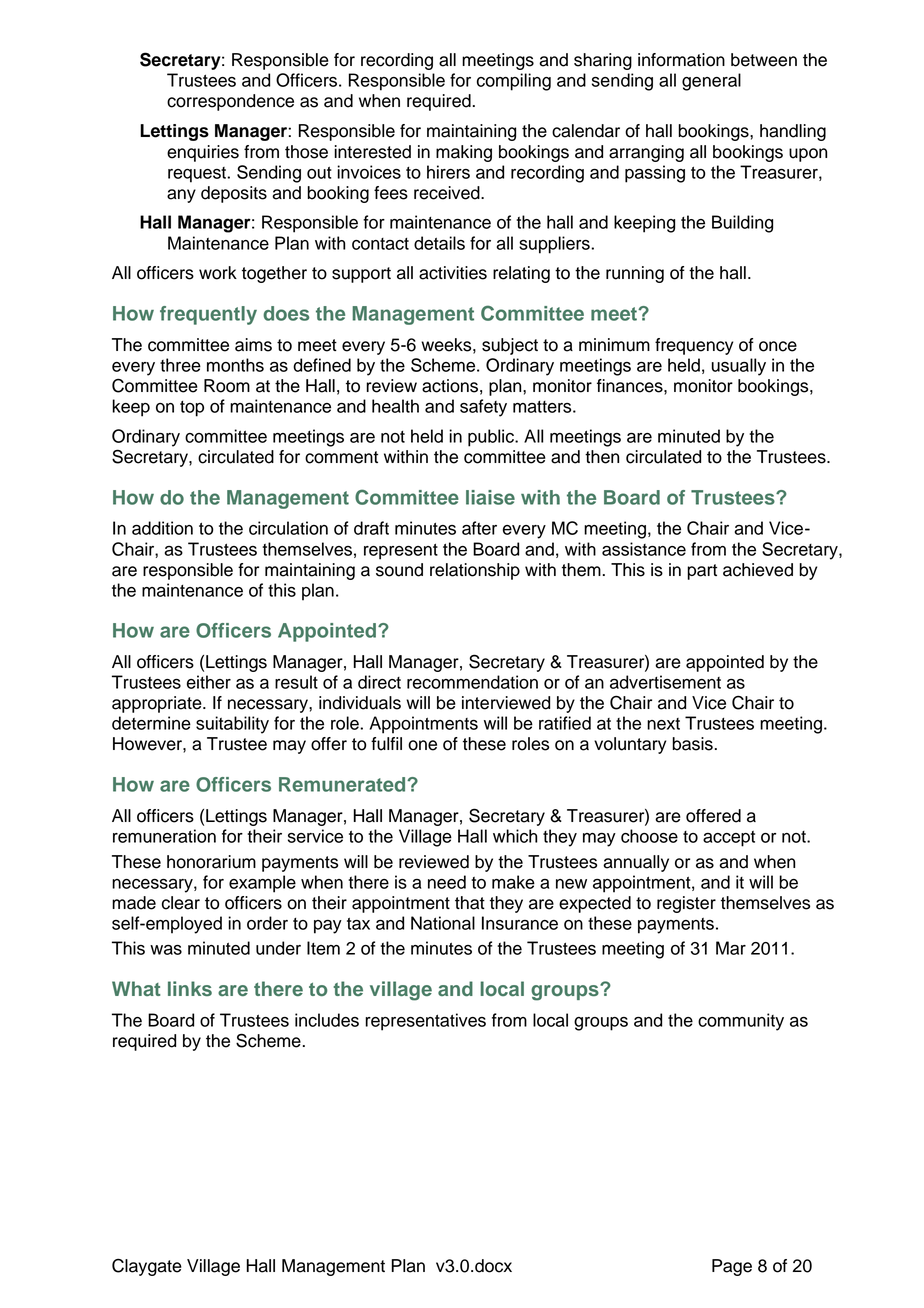  I want to click on remuneration, so click(164, 836).
